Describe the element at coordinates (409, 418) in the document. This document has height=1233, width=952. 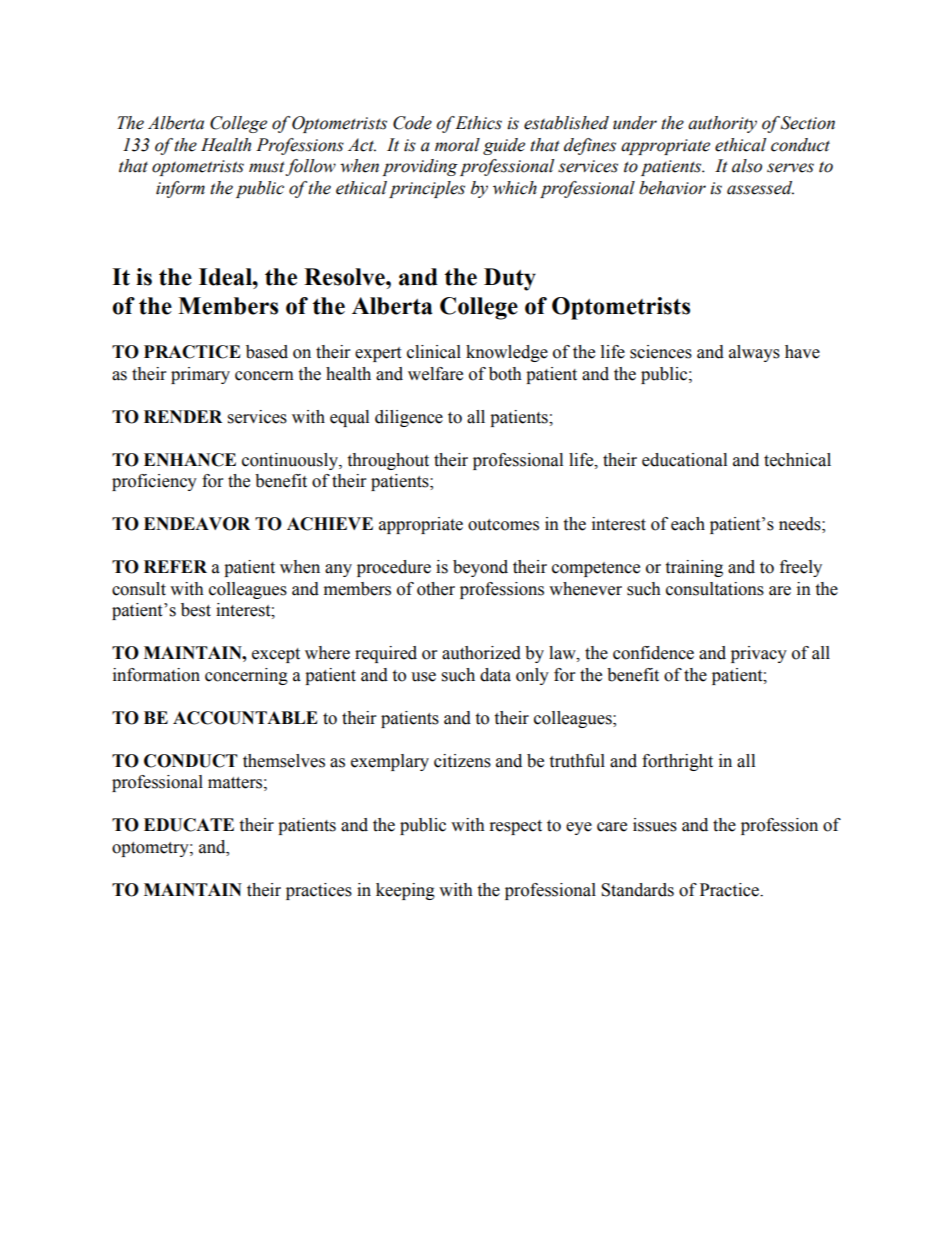
I see `diligence` at that location.
